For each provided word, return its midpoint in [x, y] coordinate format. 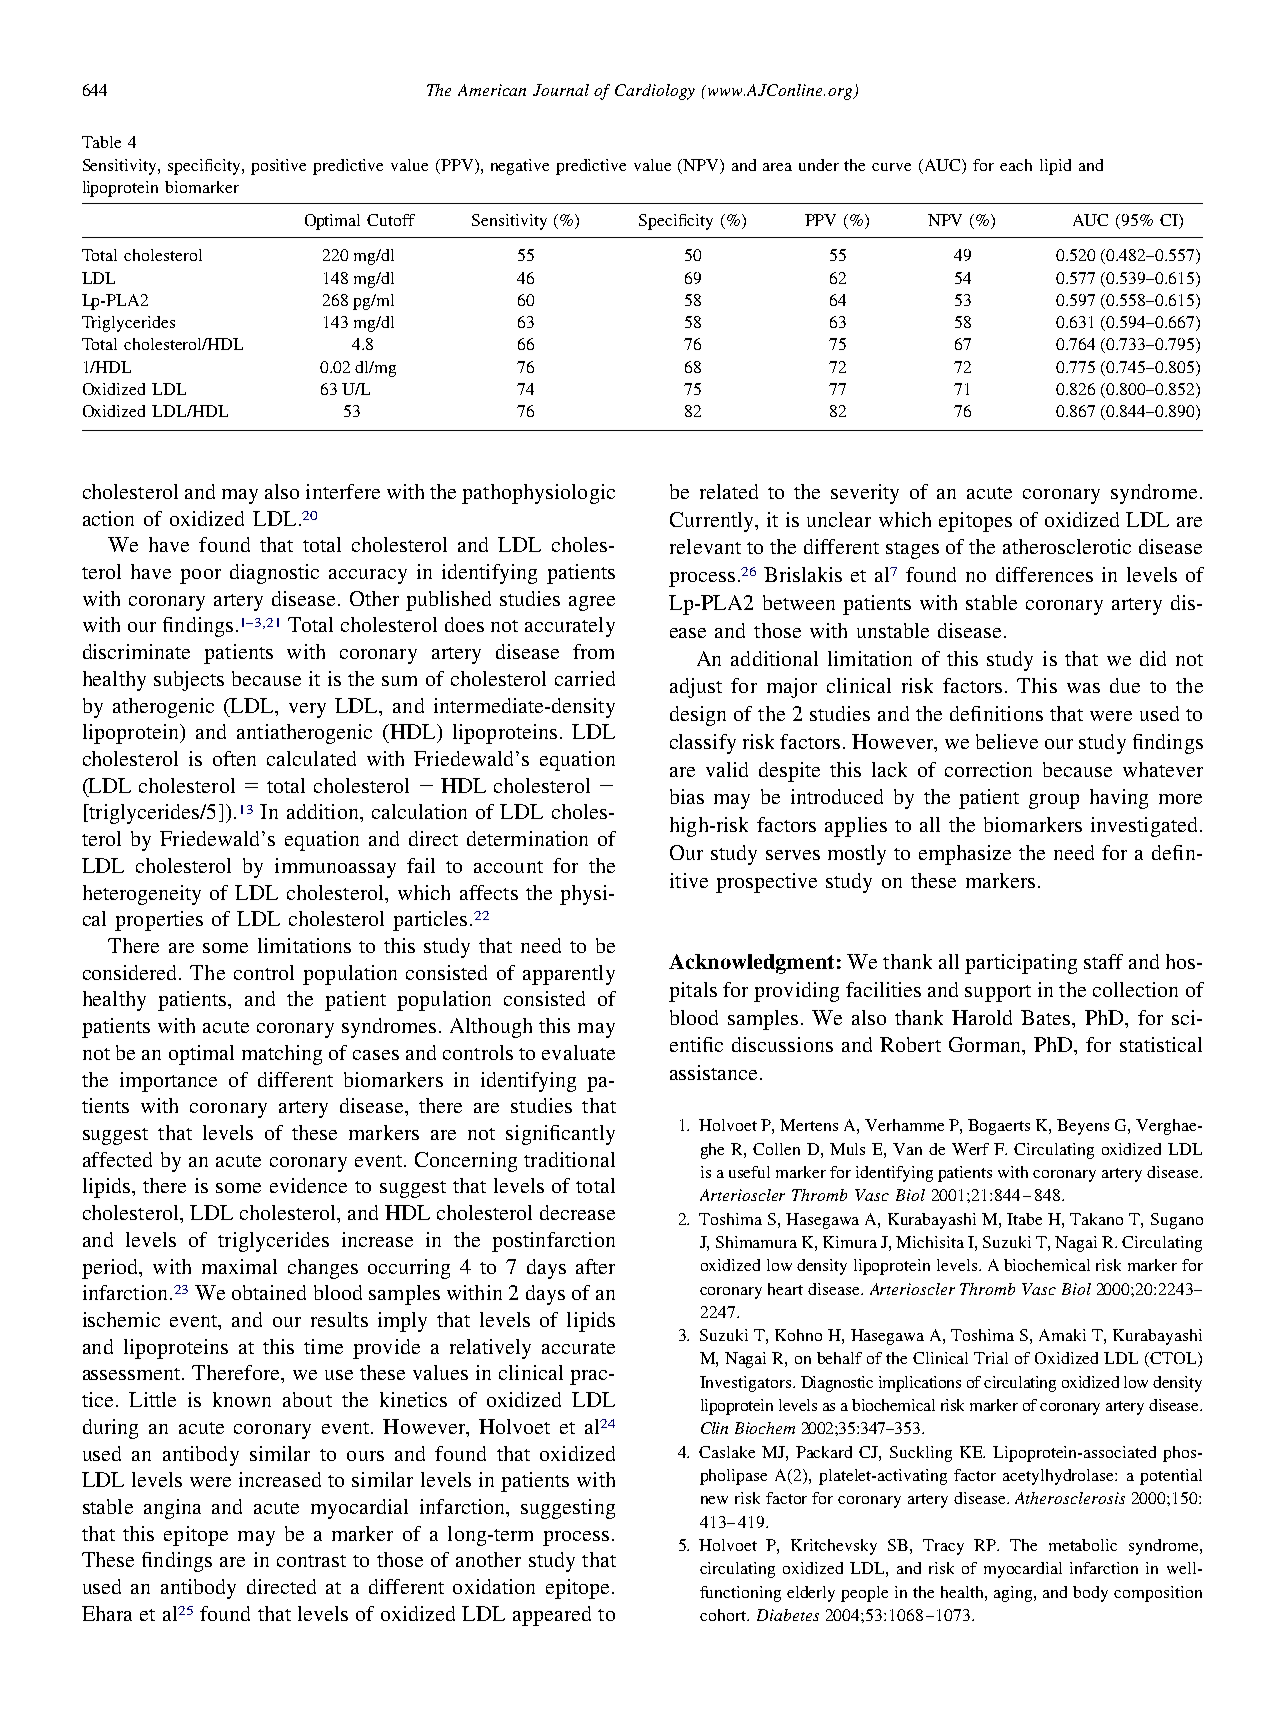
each [1016, 165]
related [729, 491]
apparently [569, 975]
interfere [343, 491]
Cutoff [391, 220]
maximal [239, 1266]
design [698, 716]
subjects [189, 681]
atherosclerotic [1067, 546]
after [595, 1266]
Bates [1047, 1017]
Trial [991, 1358]
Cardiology [655, 92]
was [1083, 688]
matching [282, 1055]
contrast [311, 1561]
